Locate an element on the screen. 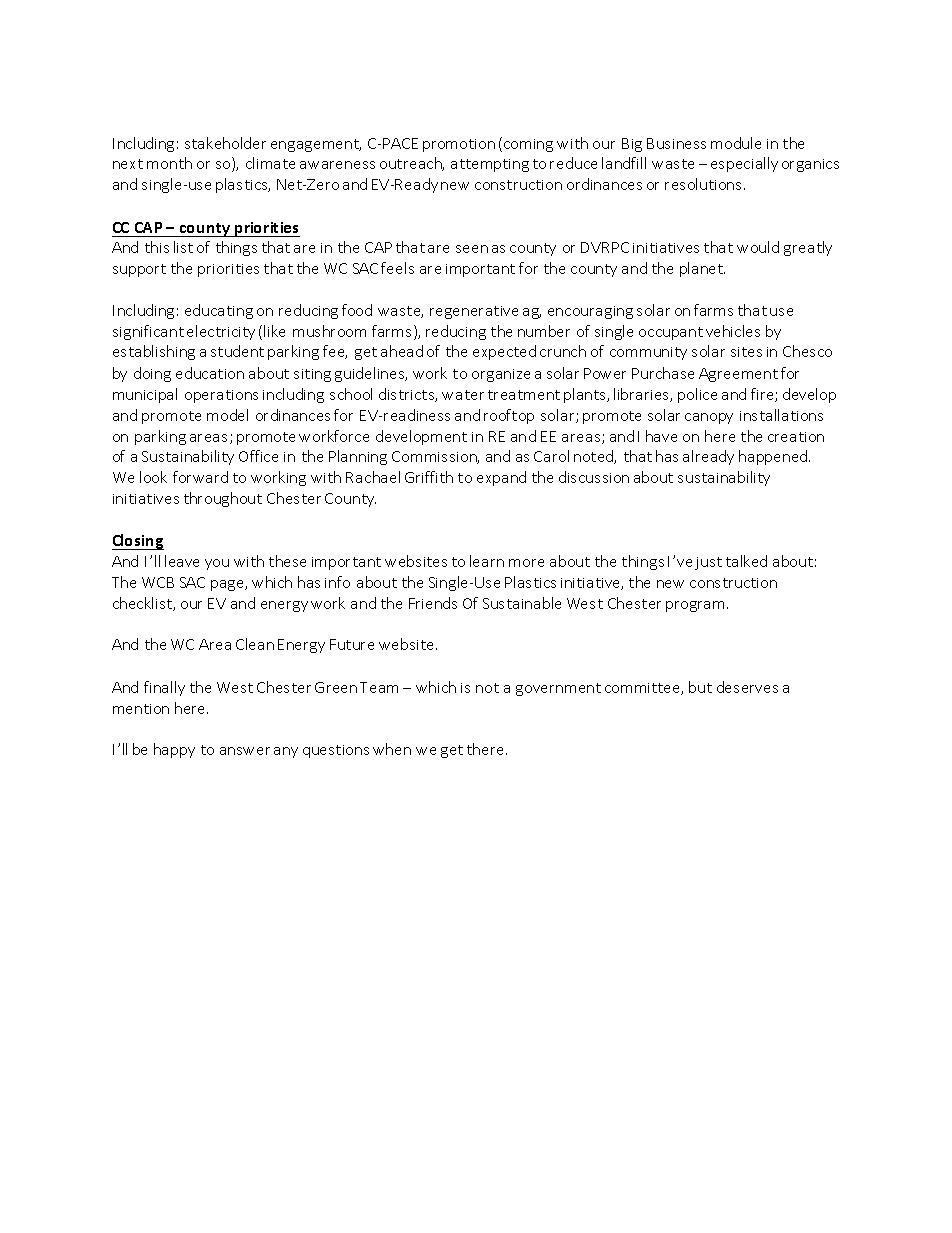 Image resolution: width=952 pixels, height=1233 pixels. expected is located at coordinates (504, 352).
